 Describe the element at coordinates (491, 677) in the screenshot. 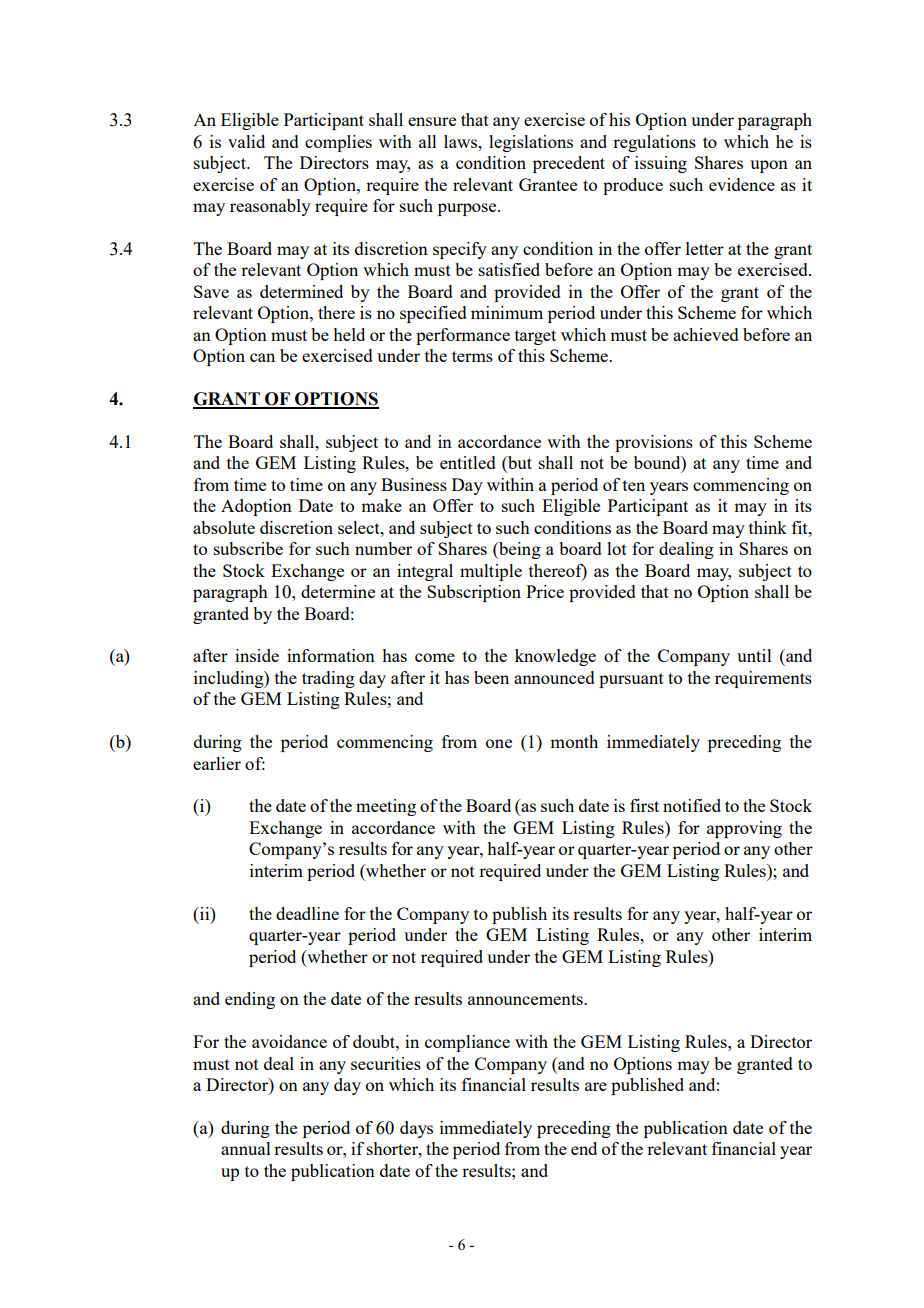

I see `been` at that location.
